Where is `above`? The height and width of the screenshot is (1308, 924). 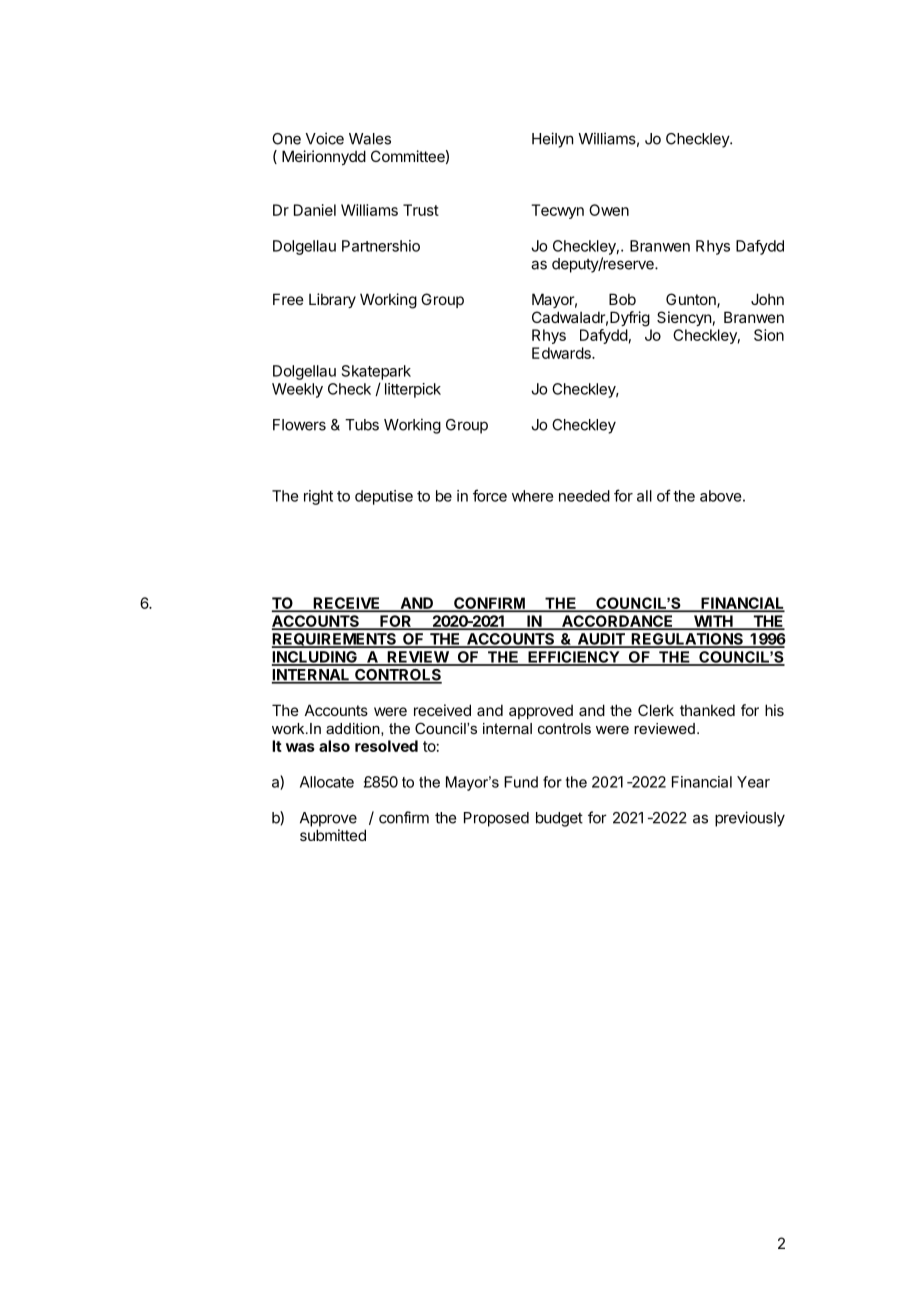 above is located at coordinates (720, 496).
